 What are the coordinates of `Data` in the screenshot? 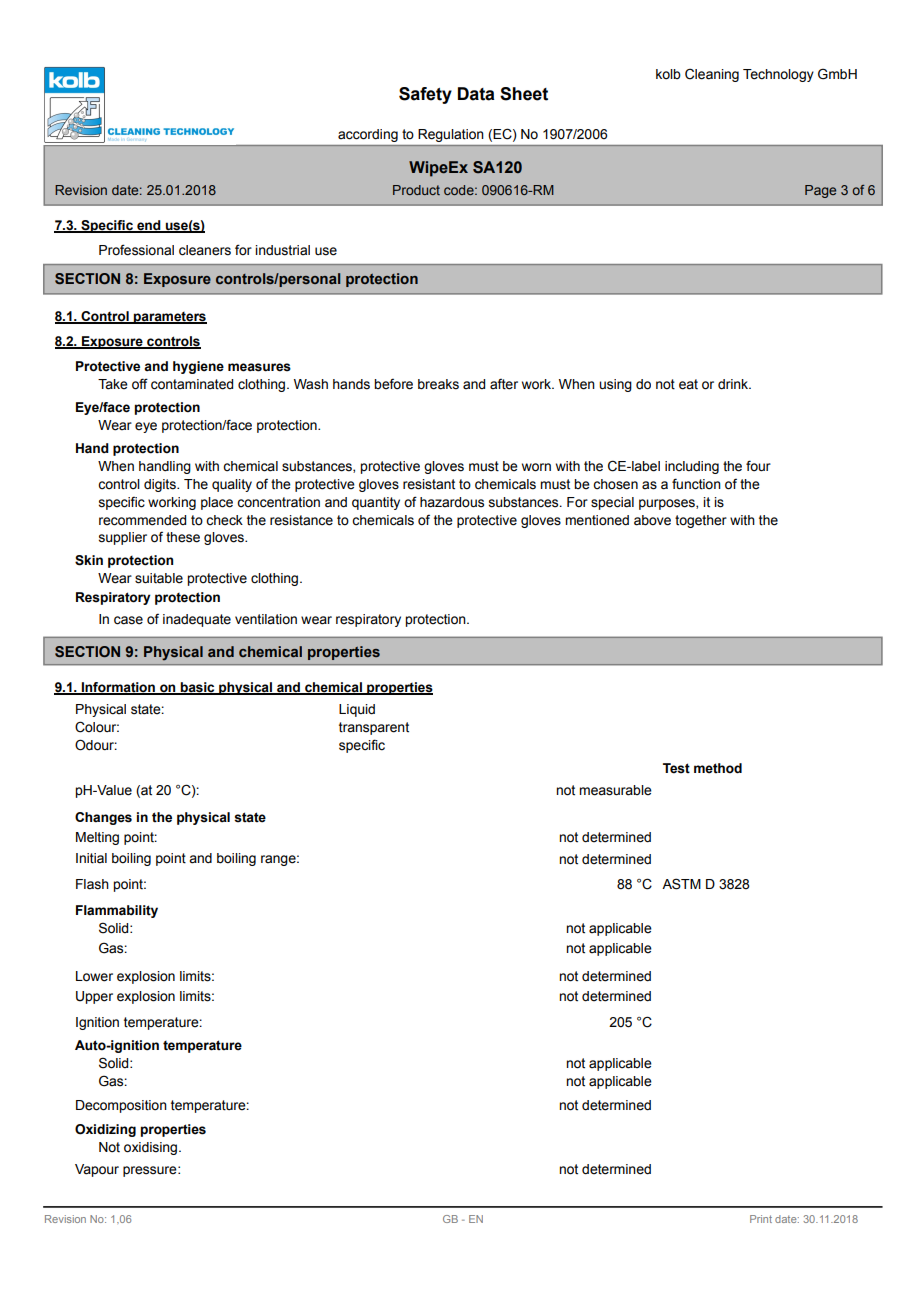 It's located at (476, 94).
